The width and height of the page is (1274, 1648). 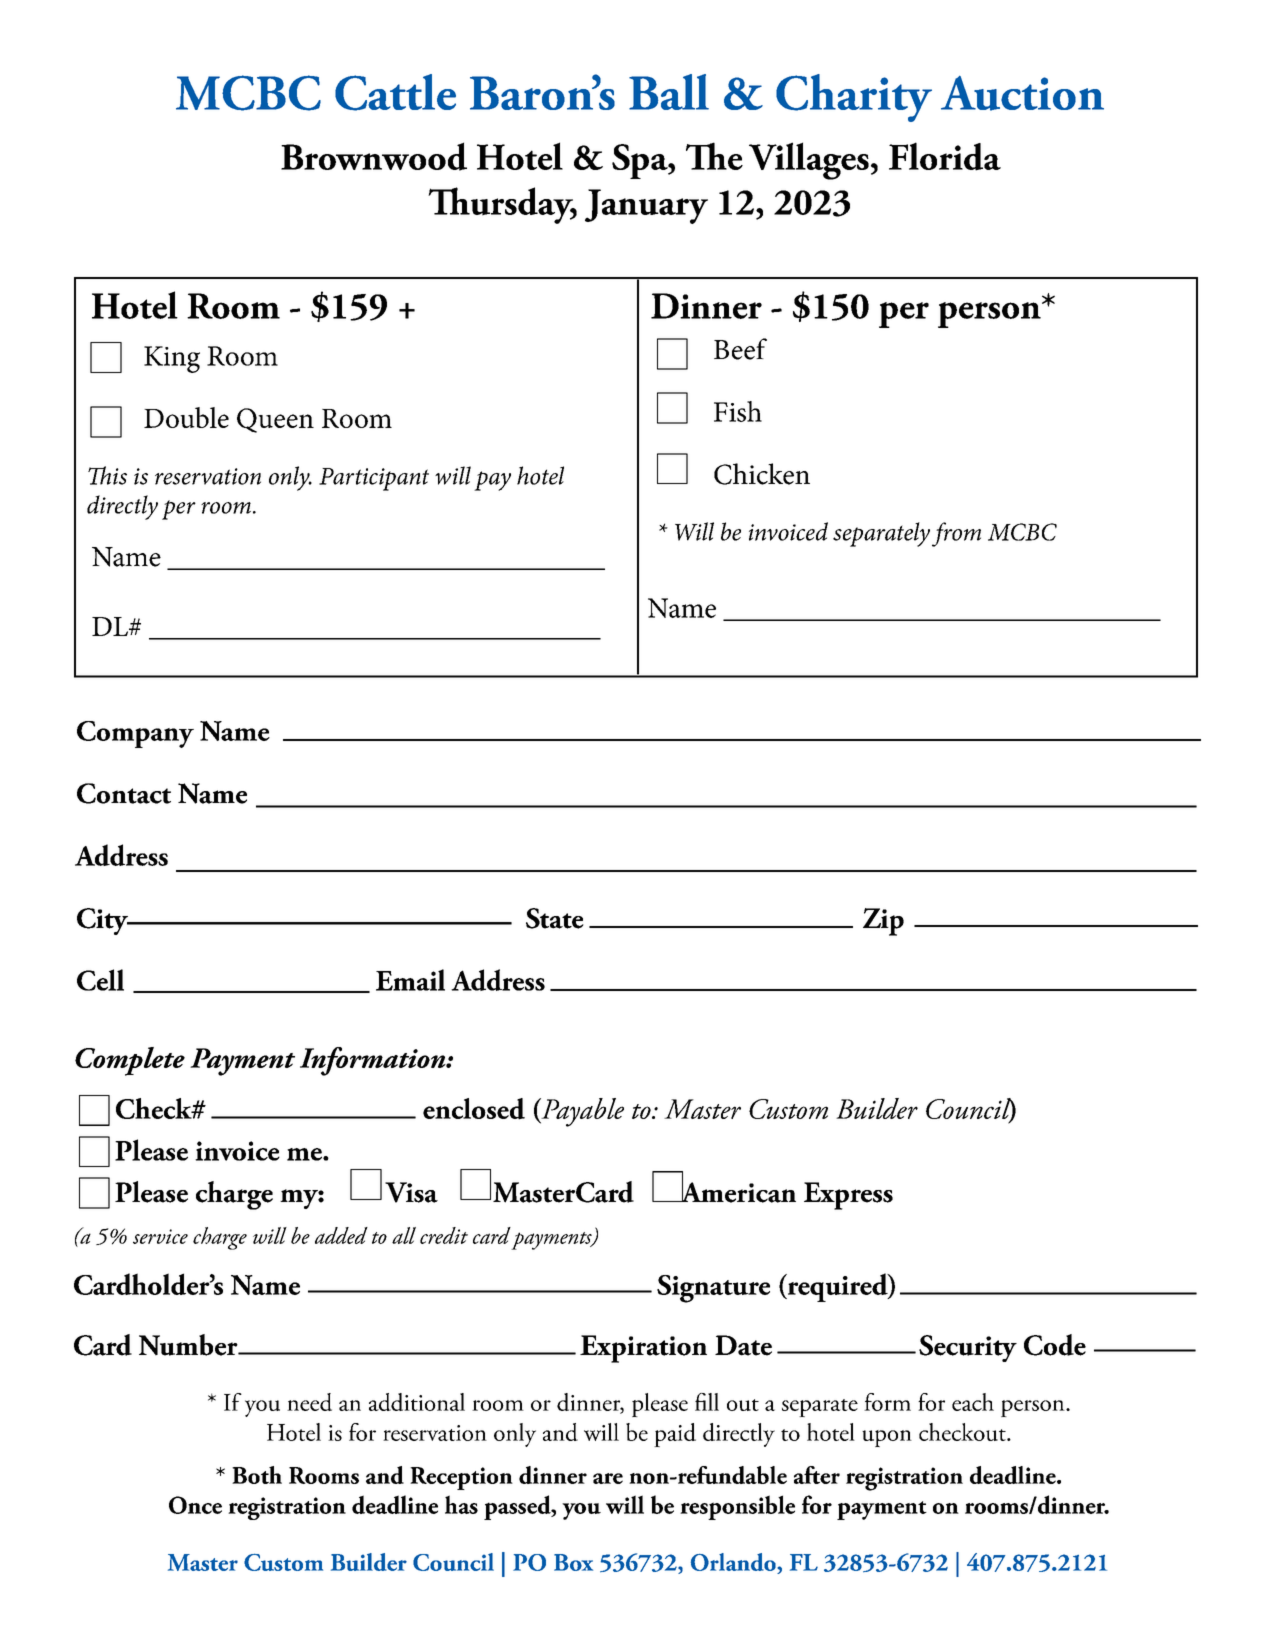 What do you see at coordinates (555, 918) in the page?
I see `State` at bounding box center [555, 918].
